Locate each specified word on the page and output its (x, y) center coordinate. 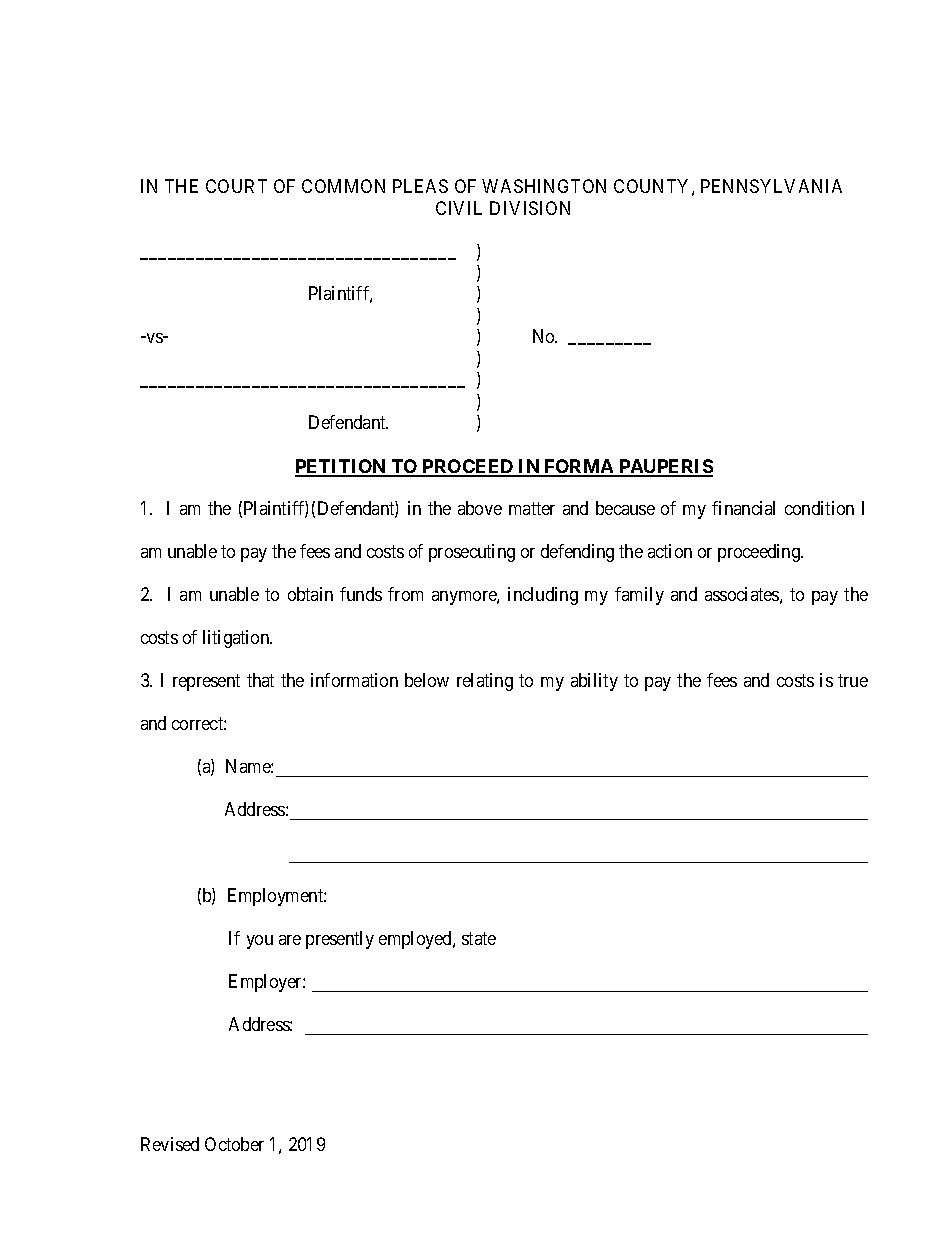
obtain (310, 594)
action (670, 551)
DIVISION (530, 208)
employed (416, 940)
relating (485, 682)
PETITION (342, 467)
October (234, 1144)
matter (532, 509)
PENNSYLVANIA (771, 186)
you (260, 942)
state (479, 938)
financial (743, 508)
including (543, 596)
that (260, 680)
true (853, 681)
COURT (236, 186)
